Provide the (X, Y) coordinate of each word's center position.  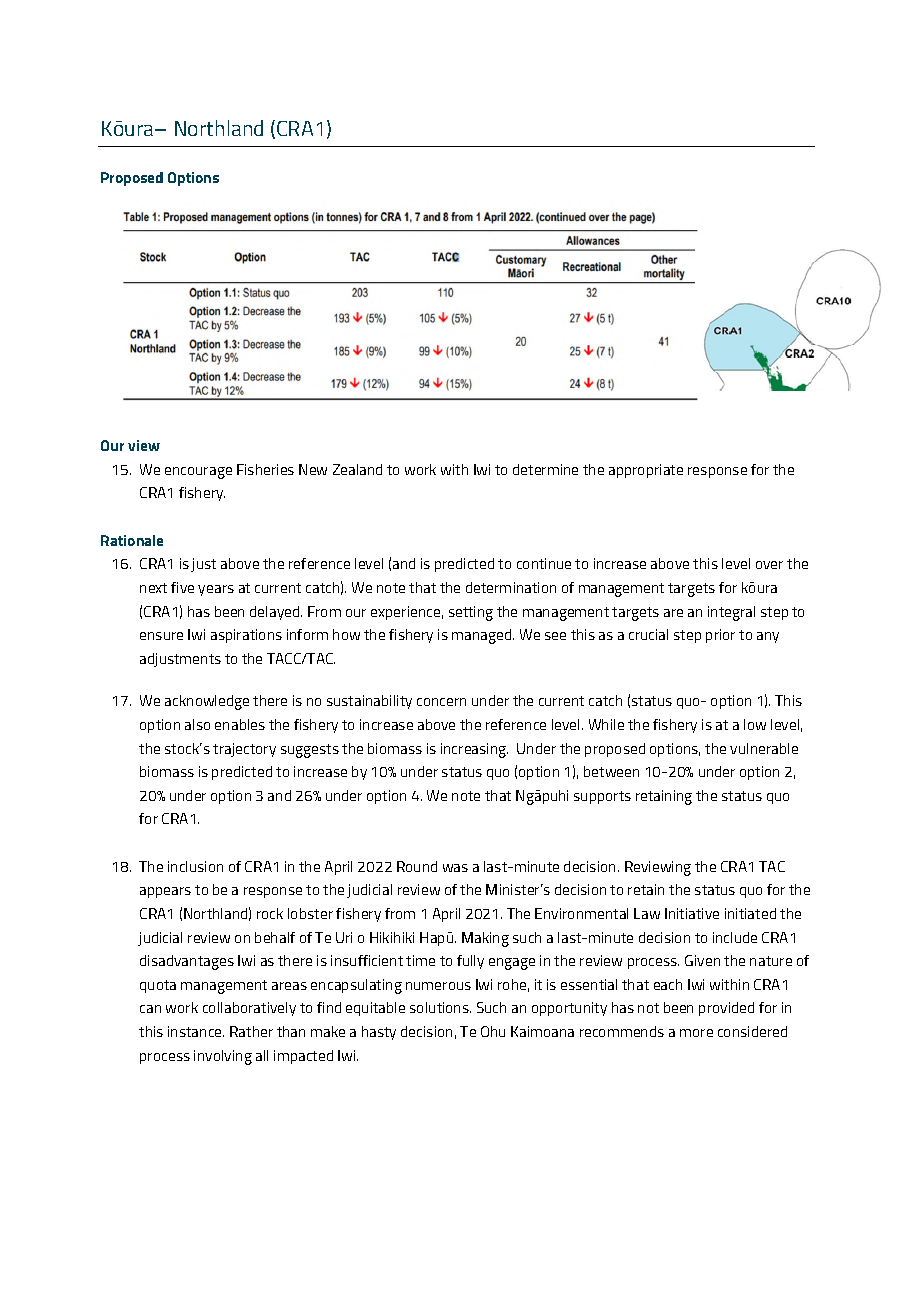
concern (441, 702)
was (455, 868)
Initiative (692, 913)
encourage (198, 473)
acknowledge (207, 702)
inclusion (195, 866)
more (696, 1033)
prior (720, 636)
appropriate (646, 471)
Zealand (357, 469)
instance (196, 1031)
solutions (440, 1007)
